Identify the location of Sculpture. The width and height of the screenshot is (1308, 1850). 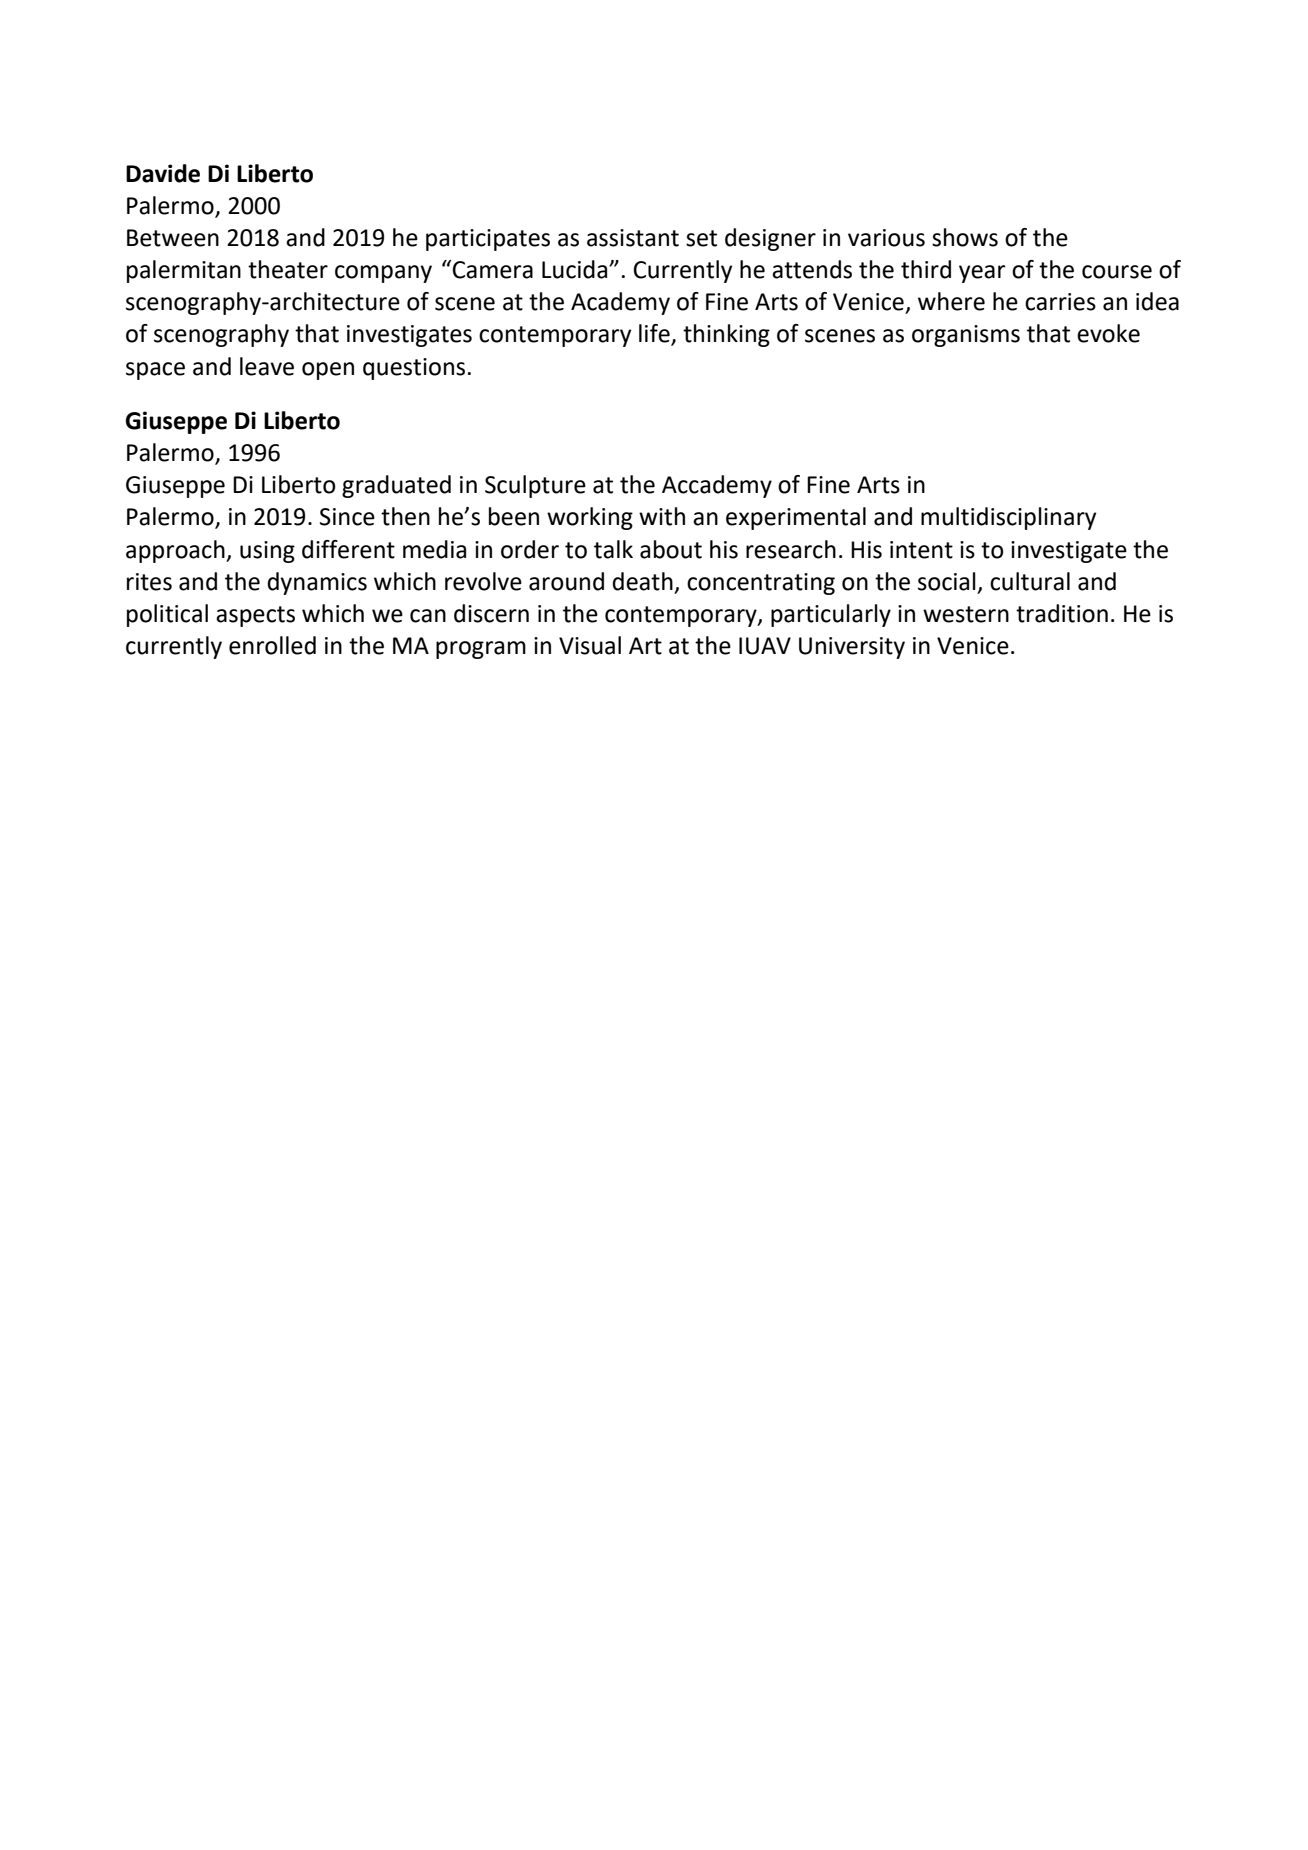
(535, 486).
